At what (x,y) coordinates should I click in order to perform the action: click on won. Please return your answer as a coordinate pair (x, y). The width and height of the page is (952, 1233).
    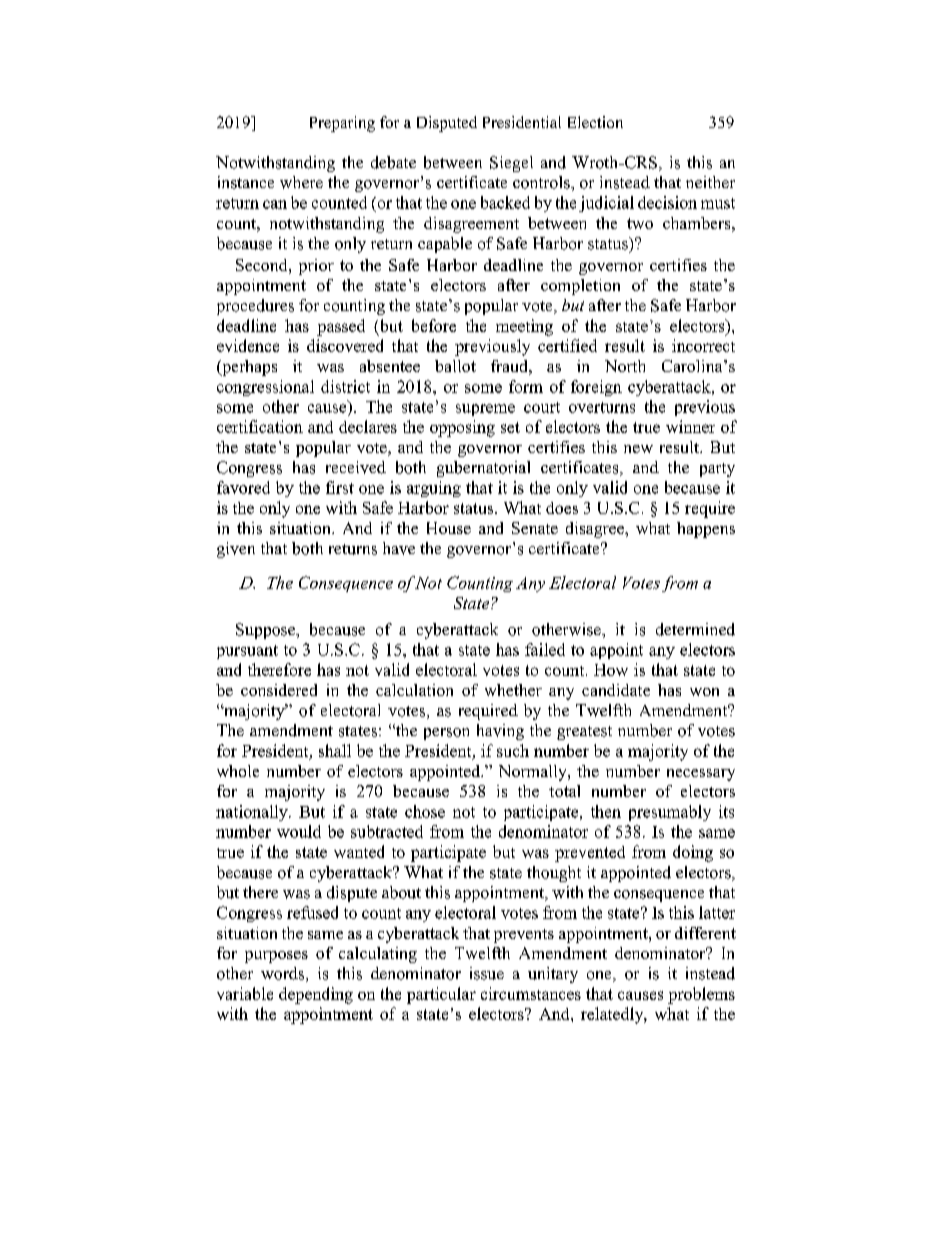
    Looking at the image, I should click on (704, 692).
